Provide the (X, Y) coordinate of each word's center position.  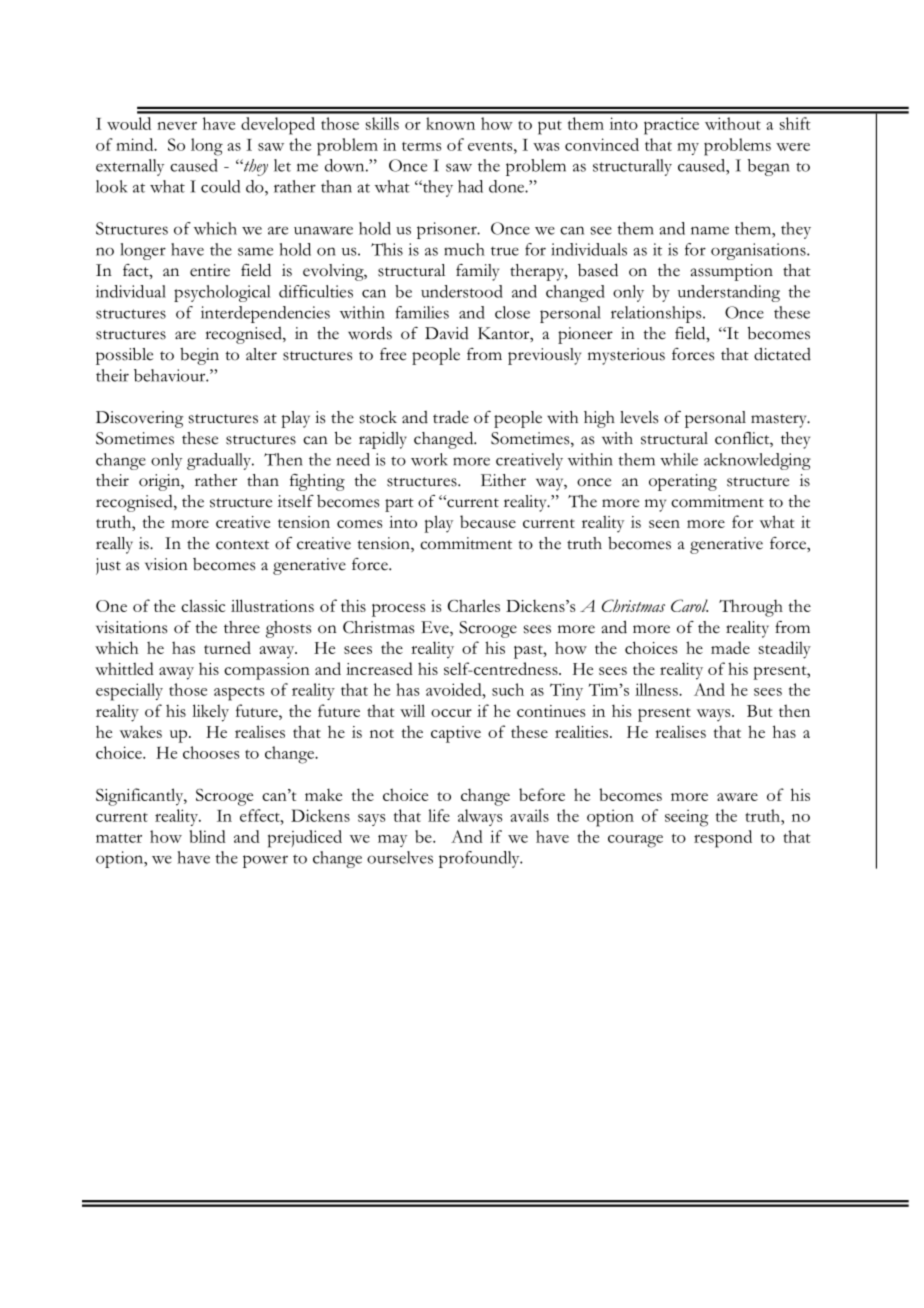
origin (160, 482)
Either (503, 480)
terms (422, 146)
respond (723, 839)
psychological (222, 293)
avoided (455, 689)
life (439, 815)
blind (207, 836)
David (447, 333)
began (769, 167)
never (177, 126)
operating (683, 482)
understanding (729, 293)
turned (227, 647)
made (730, 647)
